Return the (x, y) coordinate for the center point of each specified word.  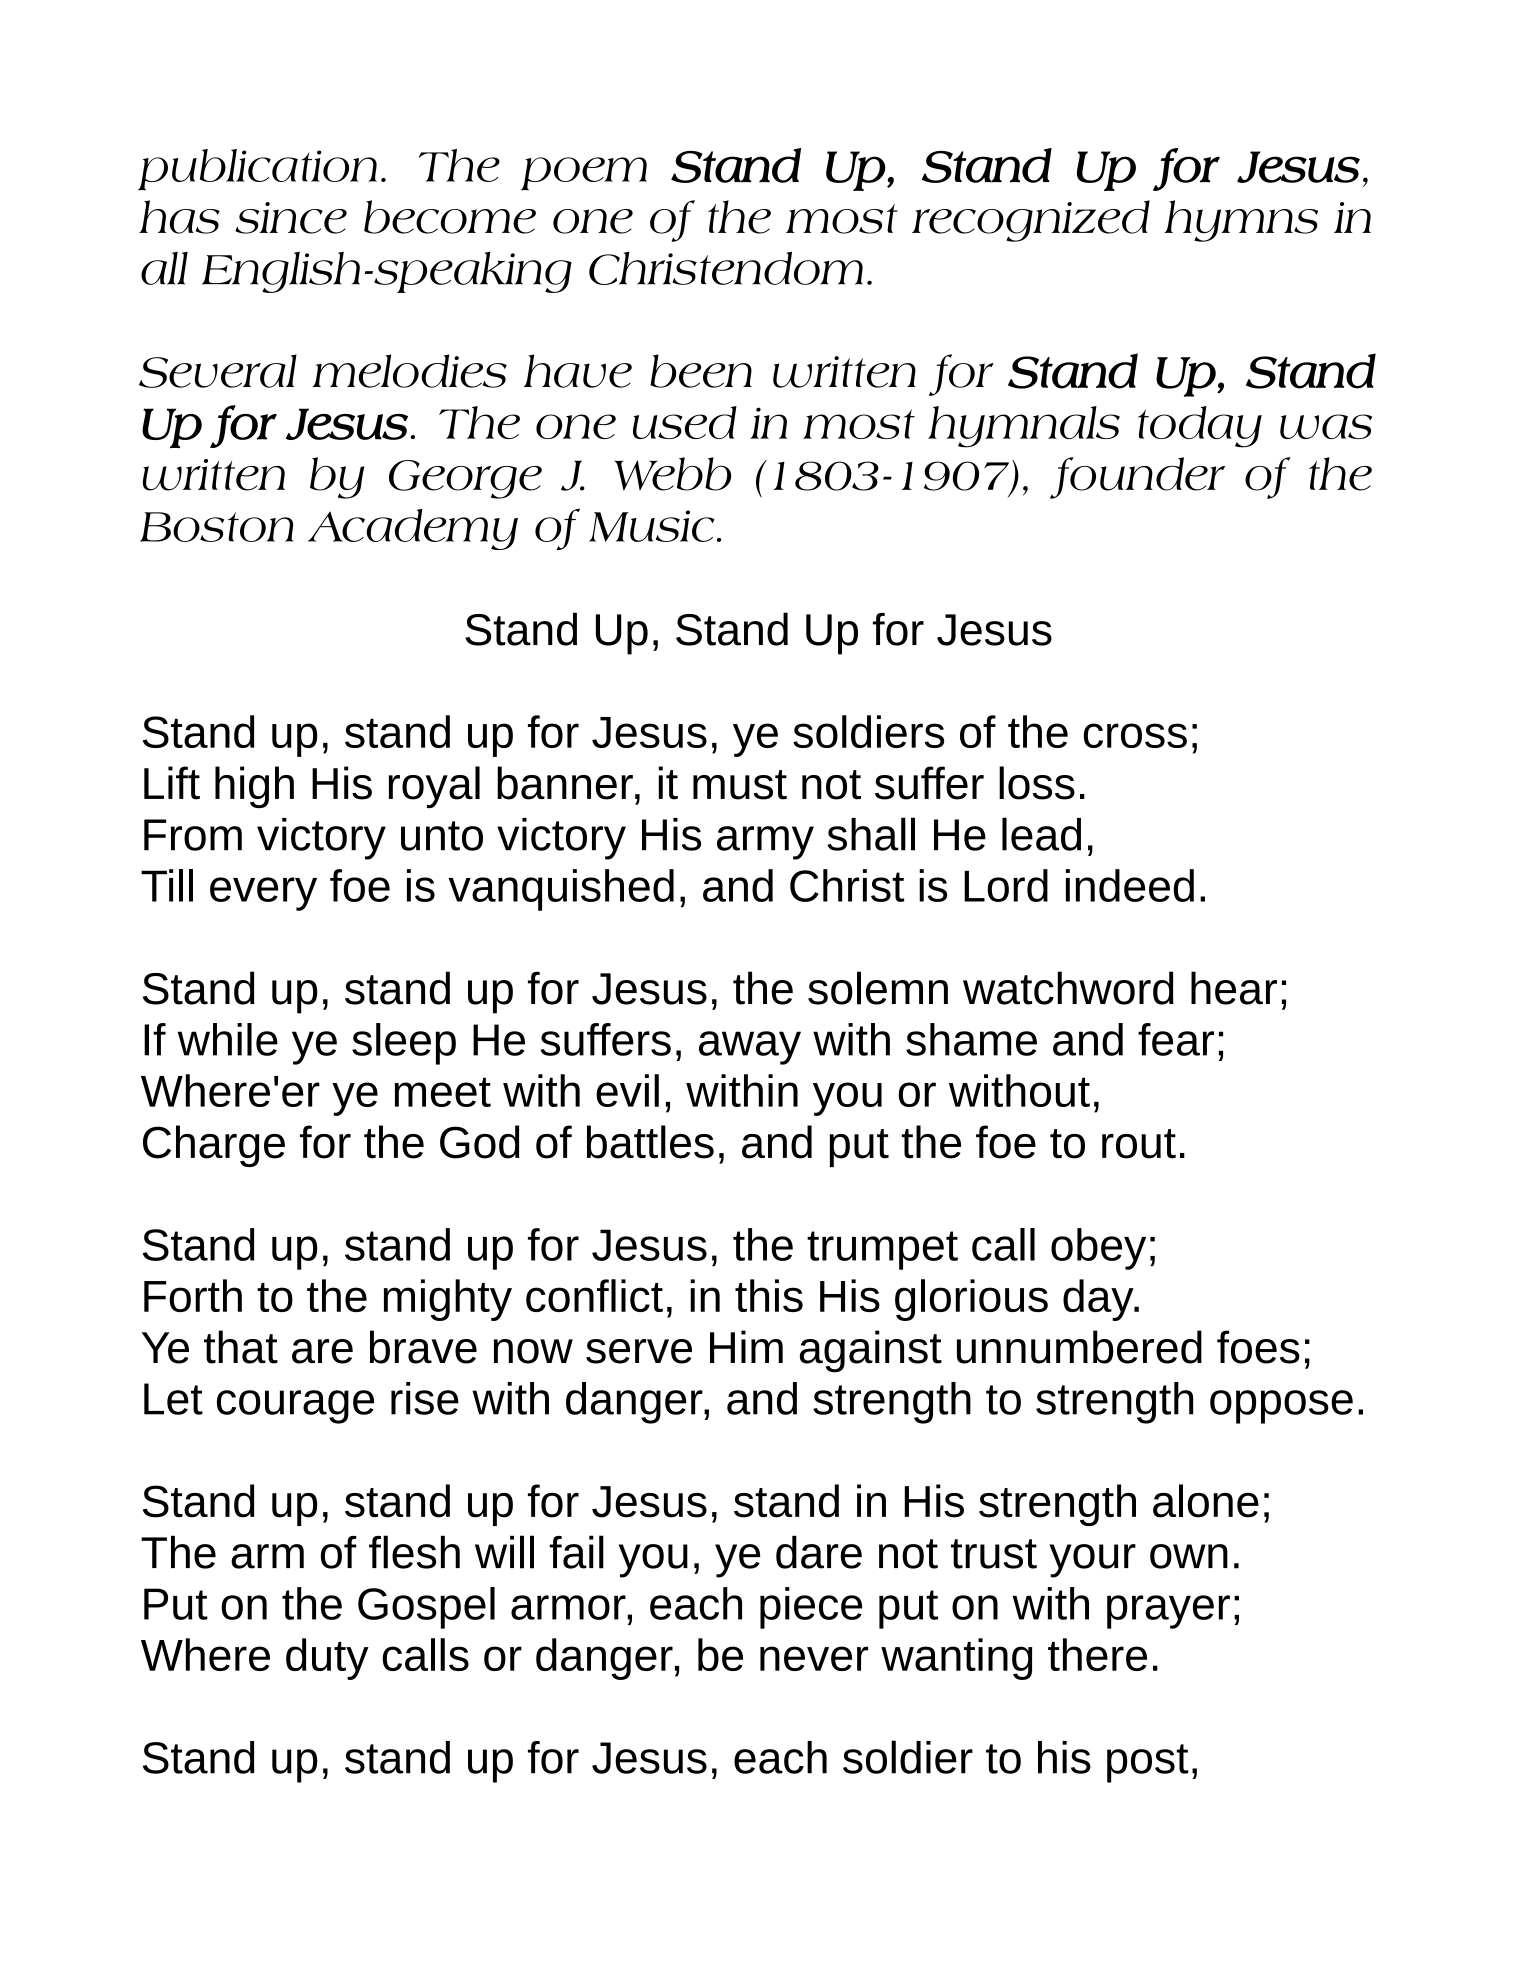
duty (327, 1659)
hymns (1241, 221)
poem (584, 174)
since (291, 218)
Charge (214, 1146)
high (254, 787)
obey (1098, 1249)
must (740, 785)
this (769, 1295)
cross (1135, 735)
